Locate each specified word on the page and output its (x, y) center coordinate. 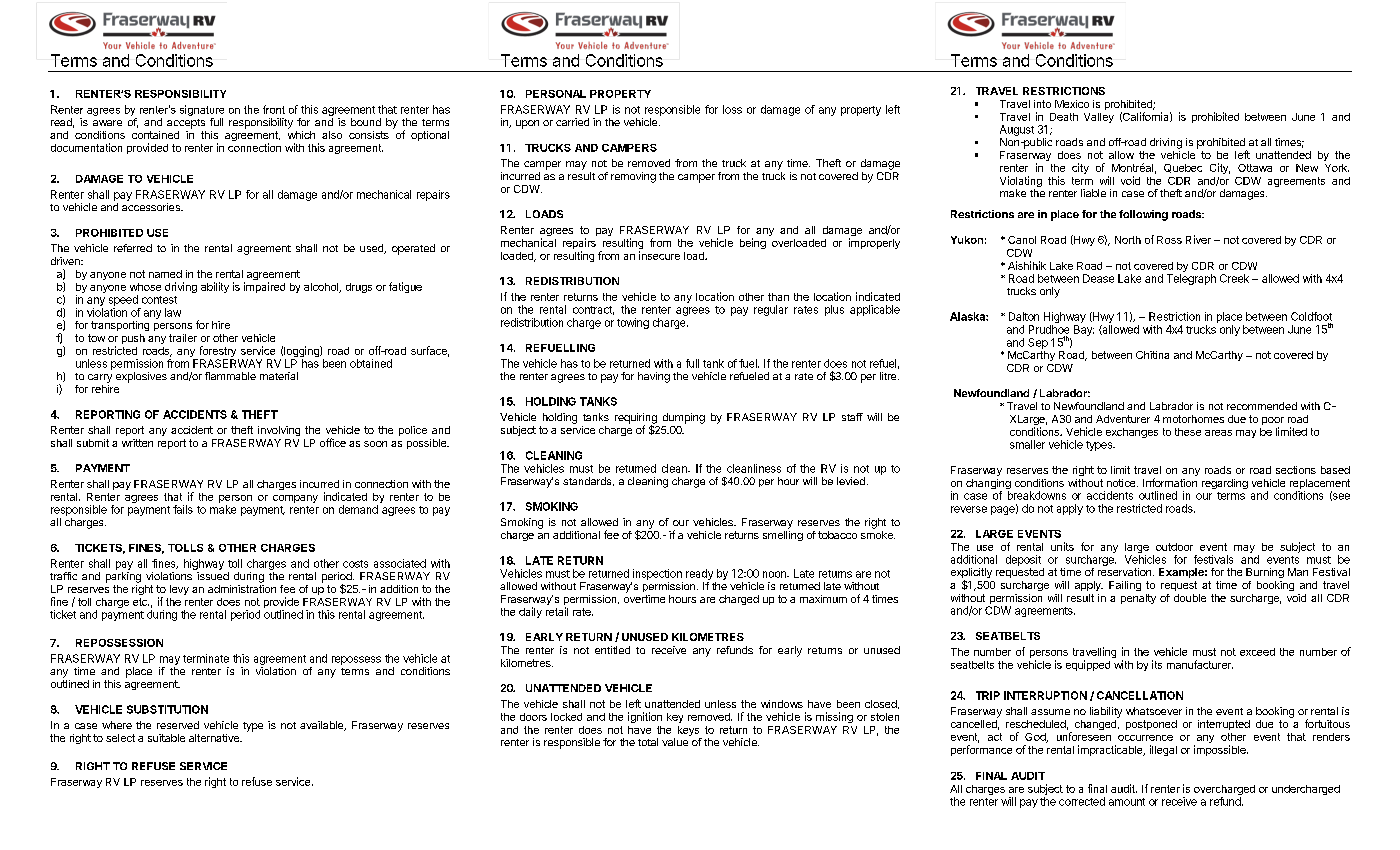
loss (732, 109)
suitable (166, 738)
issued (213, 576)
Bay (1084, 330)
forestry (216, 353)
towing (633, 323)
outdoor (1174, 547)
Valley (1099, 118)
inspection (657, 574)
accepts (186, 124)
